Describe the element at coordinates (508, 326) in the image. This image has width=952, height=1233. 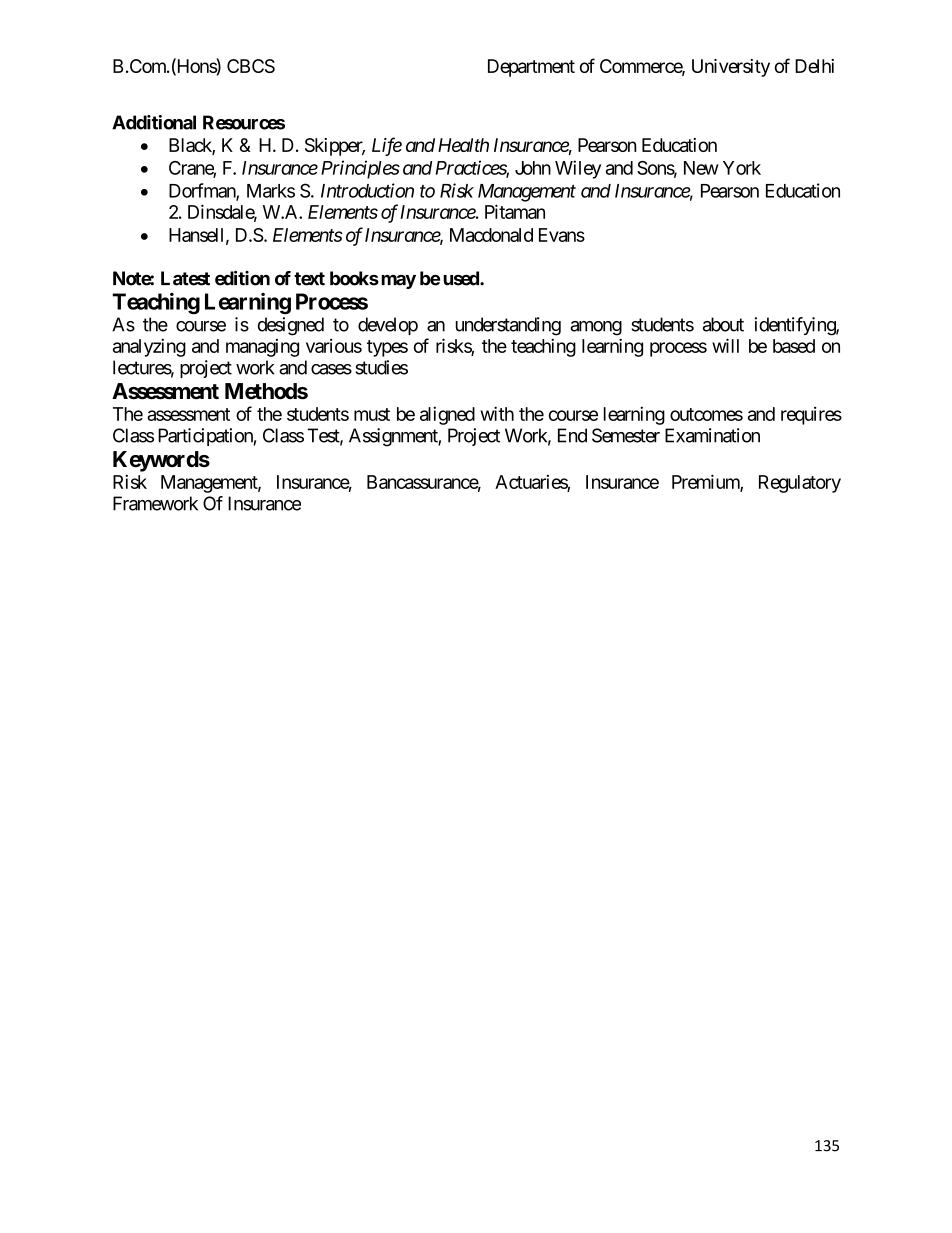
I see `understanding` at that location.
